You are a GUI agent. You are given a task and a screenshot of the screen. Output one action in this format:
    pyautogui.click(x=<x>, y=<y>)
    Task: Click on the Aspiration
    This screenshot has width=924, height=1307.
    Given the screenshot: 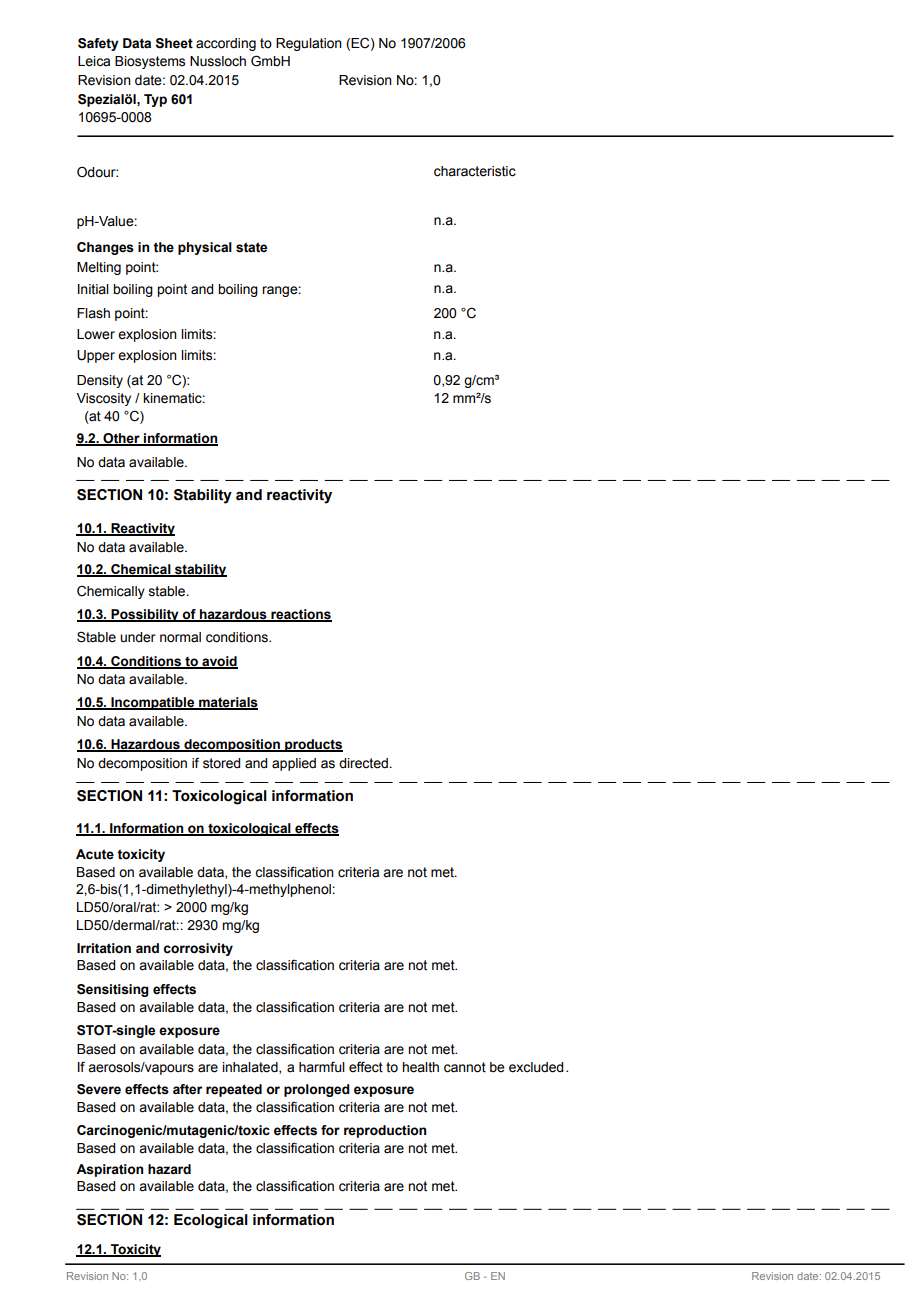 What is the action you would take?
    pyautogui.click(x=109, y=1170)
